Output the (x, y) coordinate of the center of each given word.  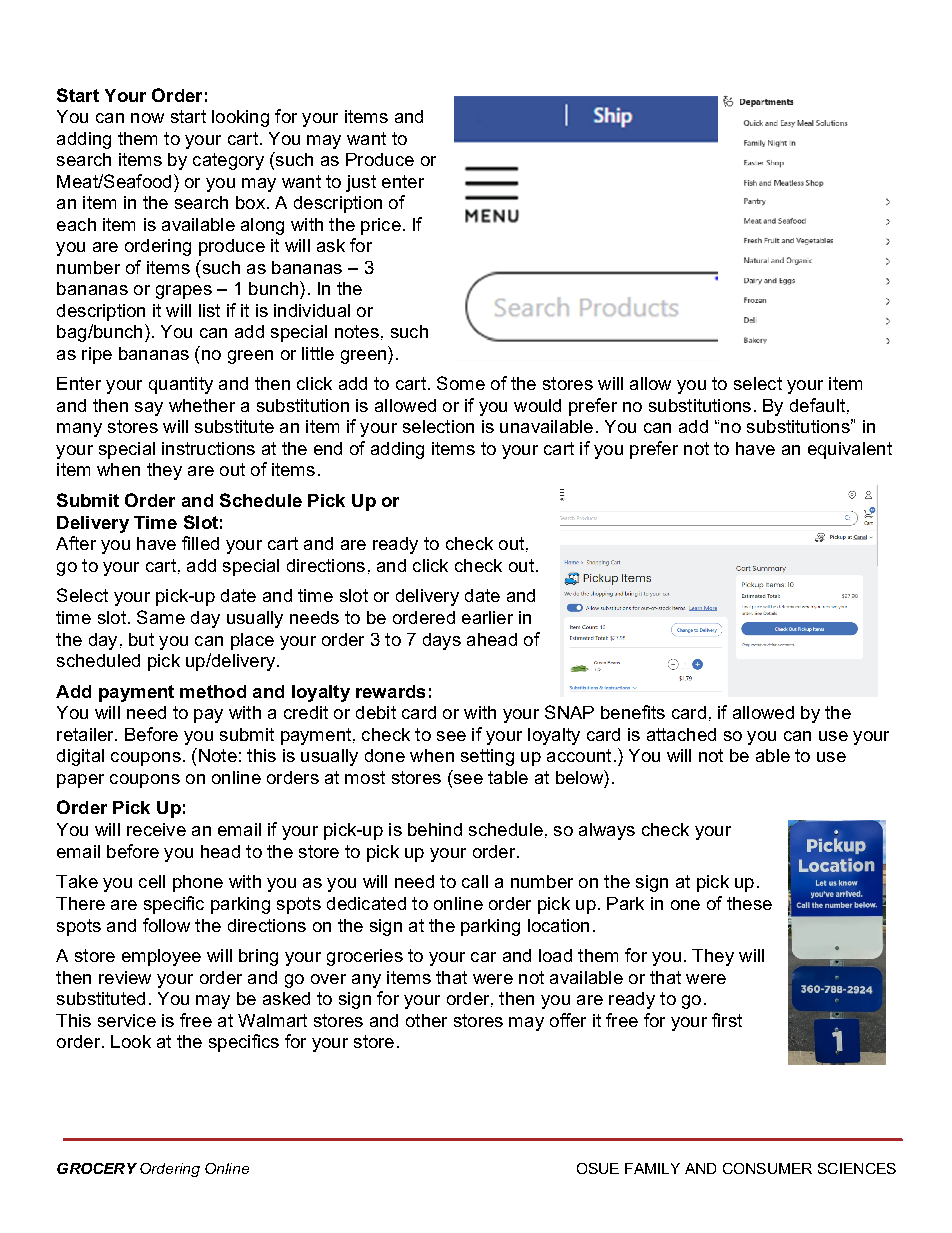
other (426, 1020)
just (361, 183)
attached (681, 734)
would (537, 405)
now (147, 118)
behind (435, 829)
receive (156, 829)
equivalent (850, 450)
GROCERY (97, 1168)
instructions (208, 448)
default (817, 405)
